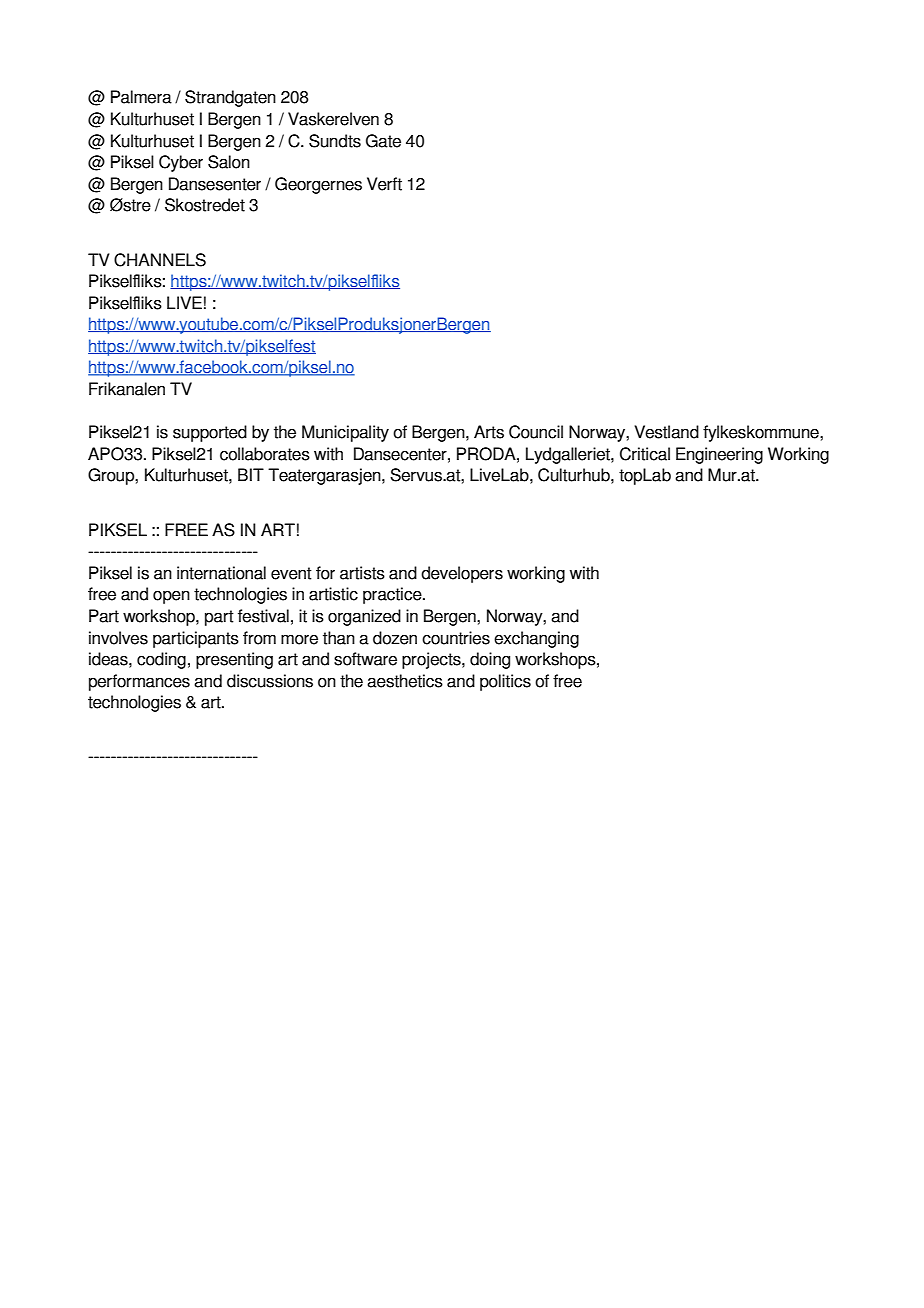 This screenshot has width=924, height=1308. Describe the element at coordinates (432, 660) in the screenshot. I see `projects` at that location.
